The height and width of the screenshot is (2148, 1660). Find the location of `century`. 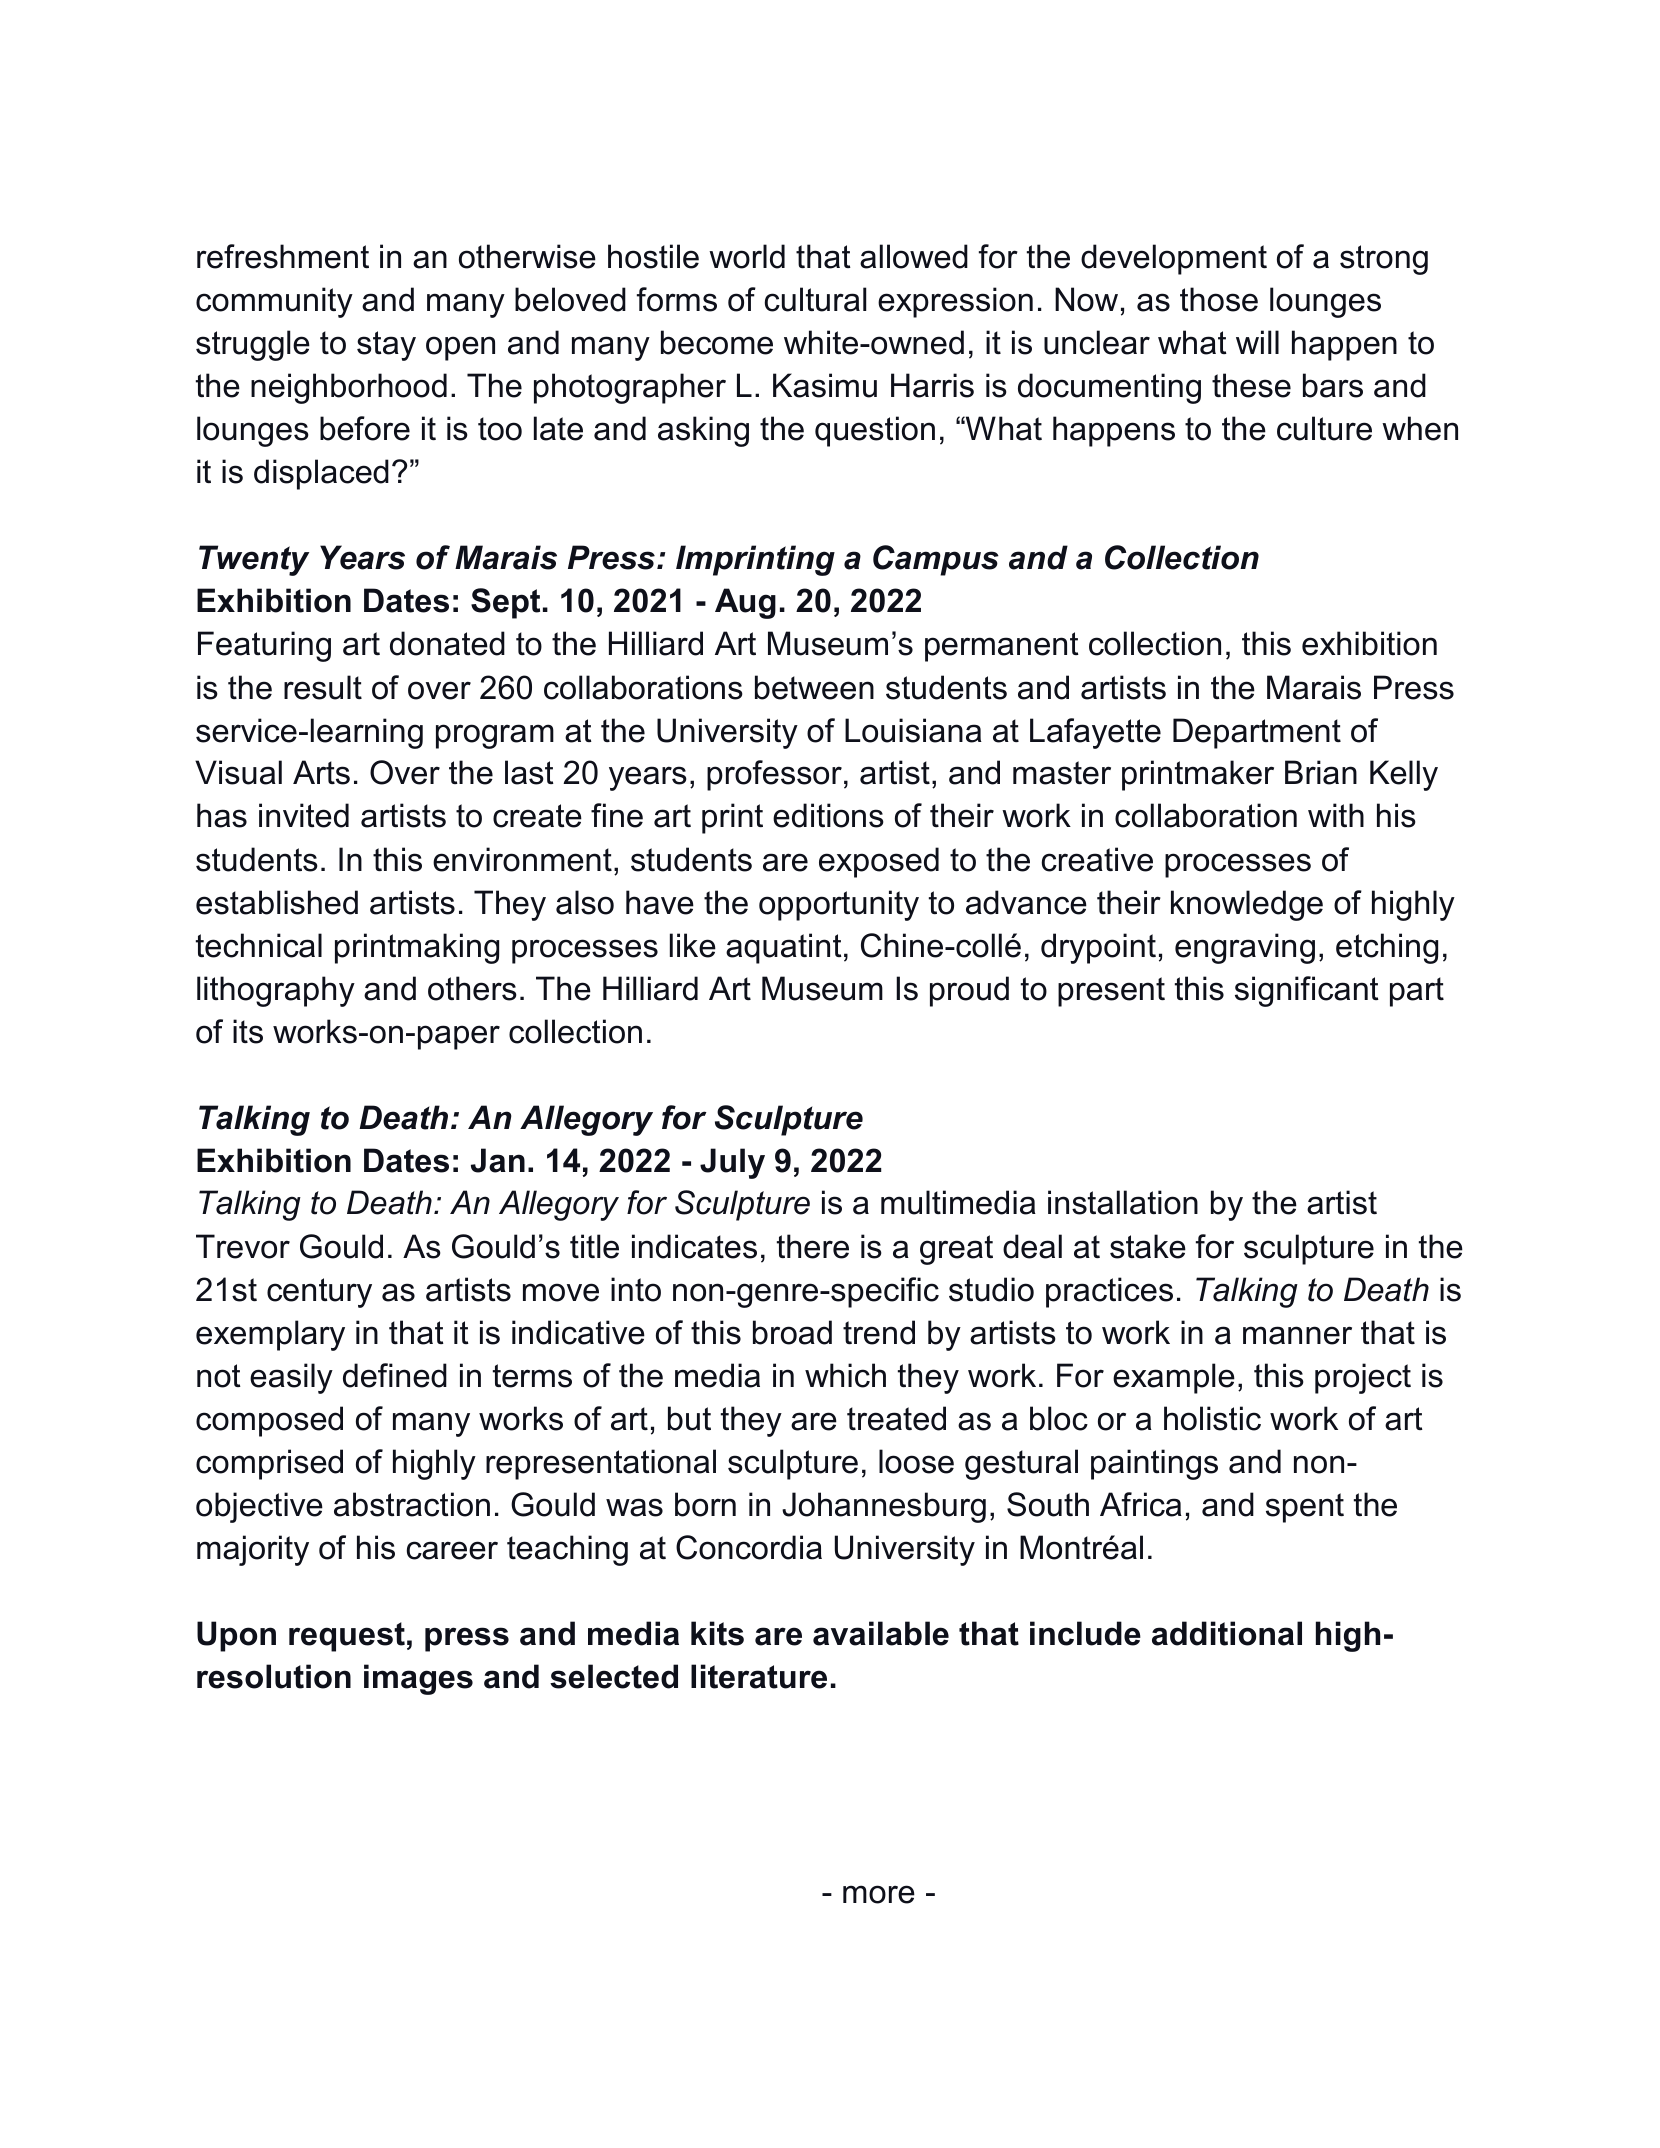

century is located at coordinates (319, 1293).
